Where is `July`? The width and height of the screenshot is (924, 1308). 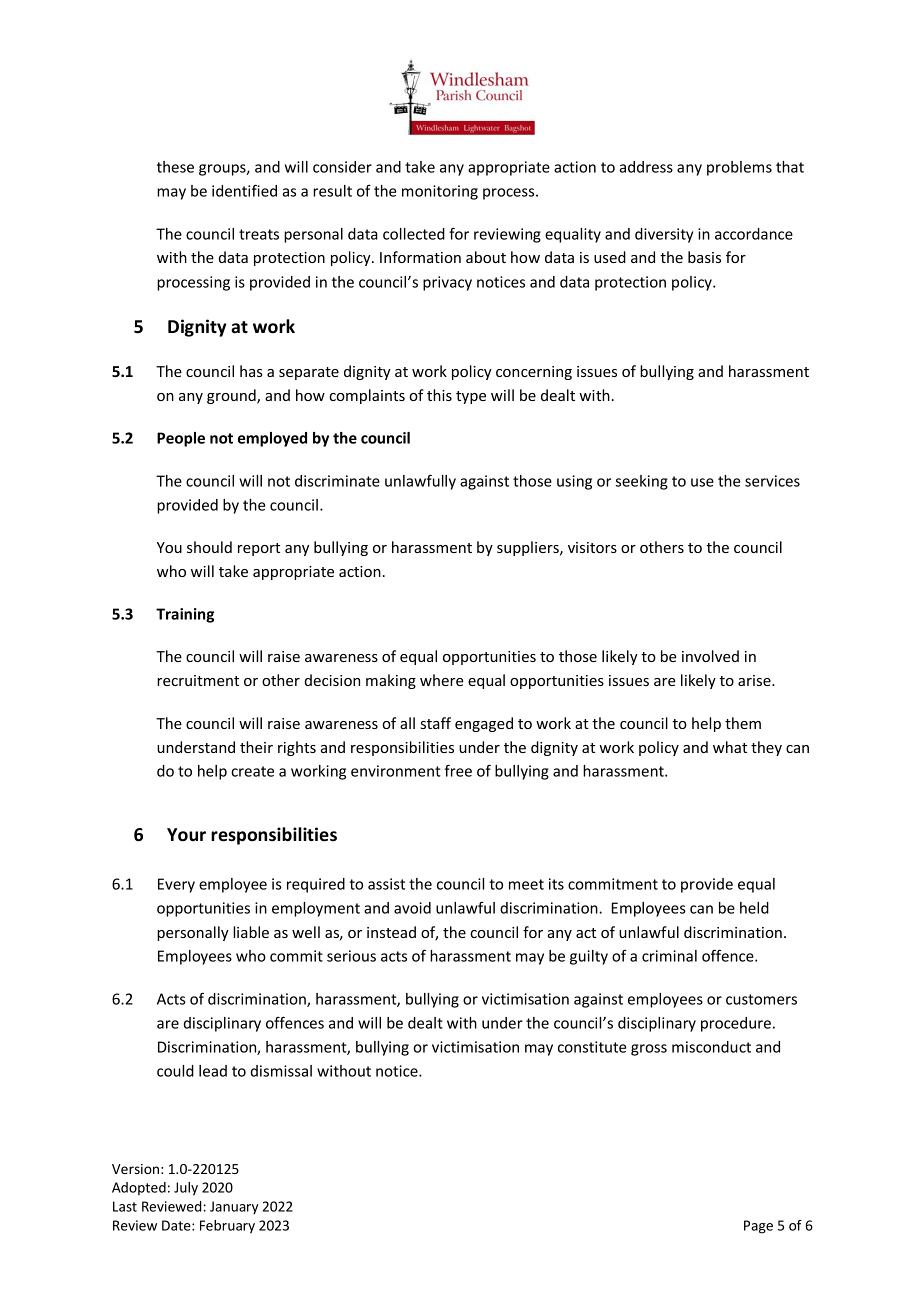
July is located at coordinates (186, 1189).
